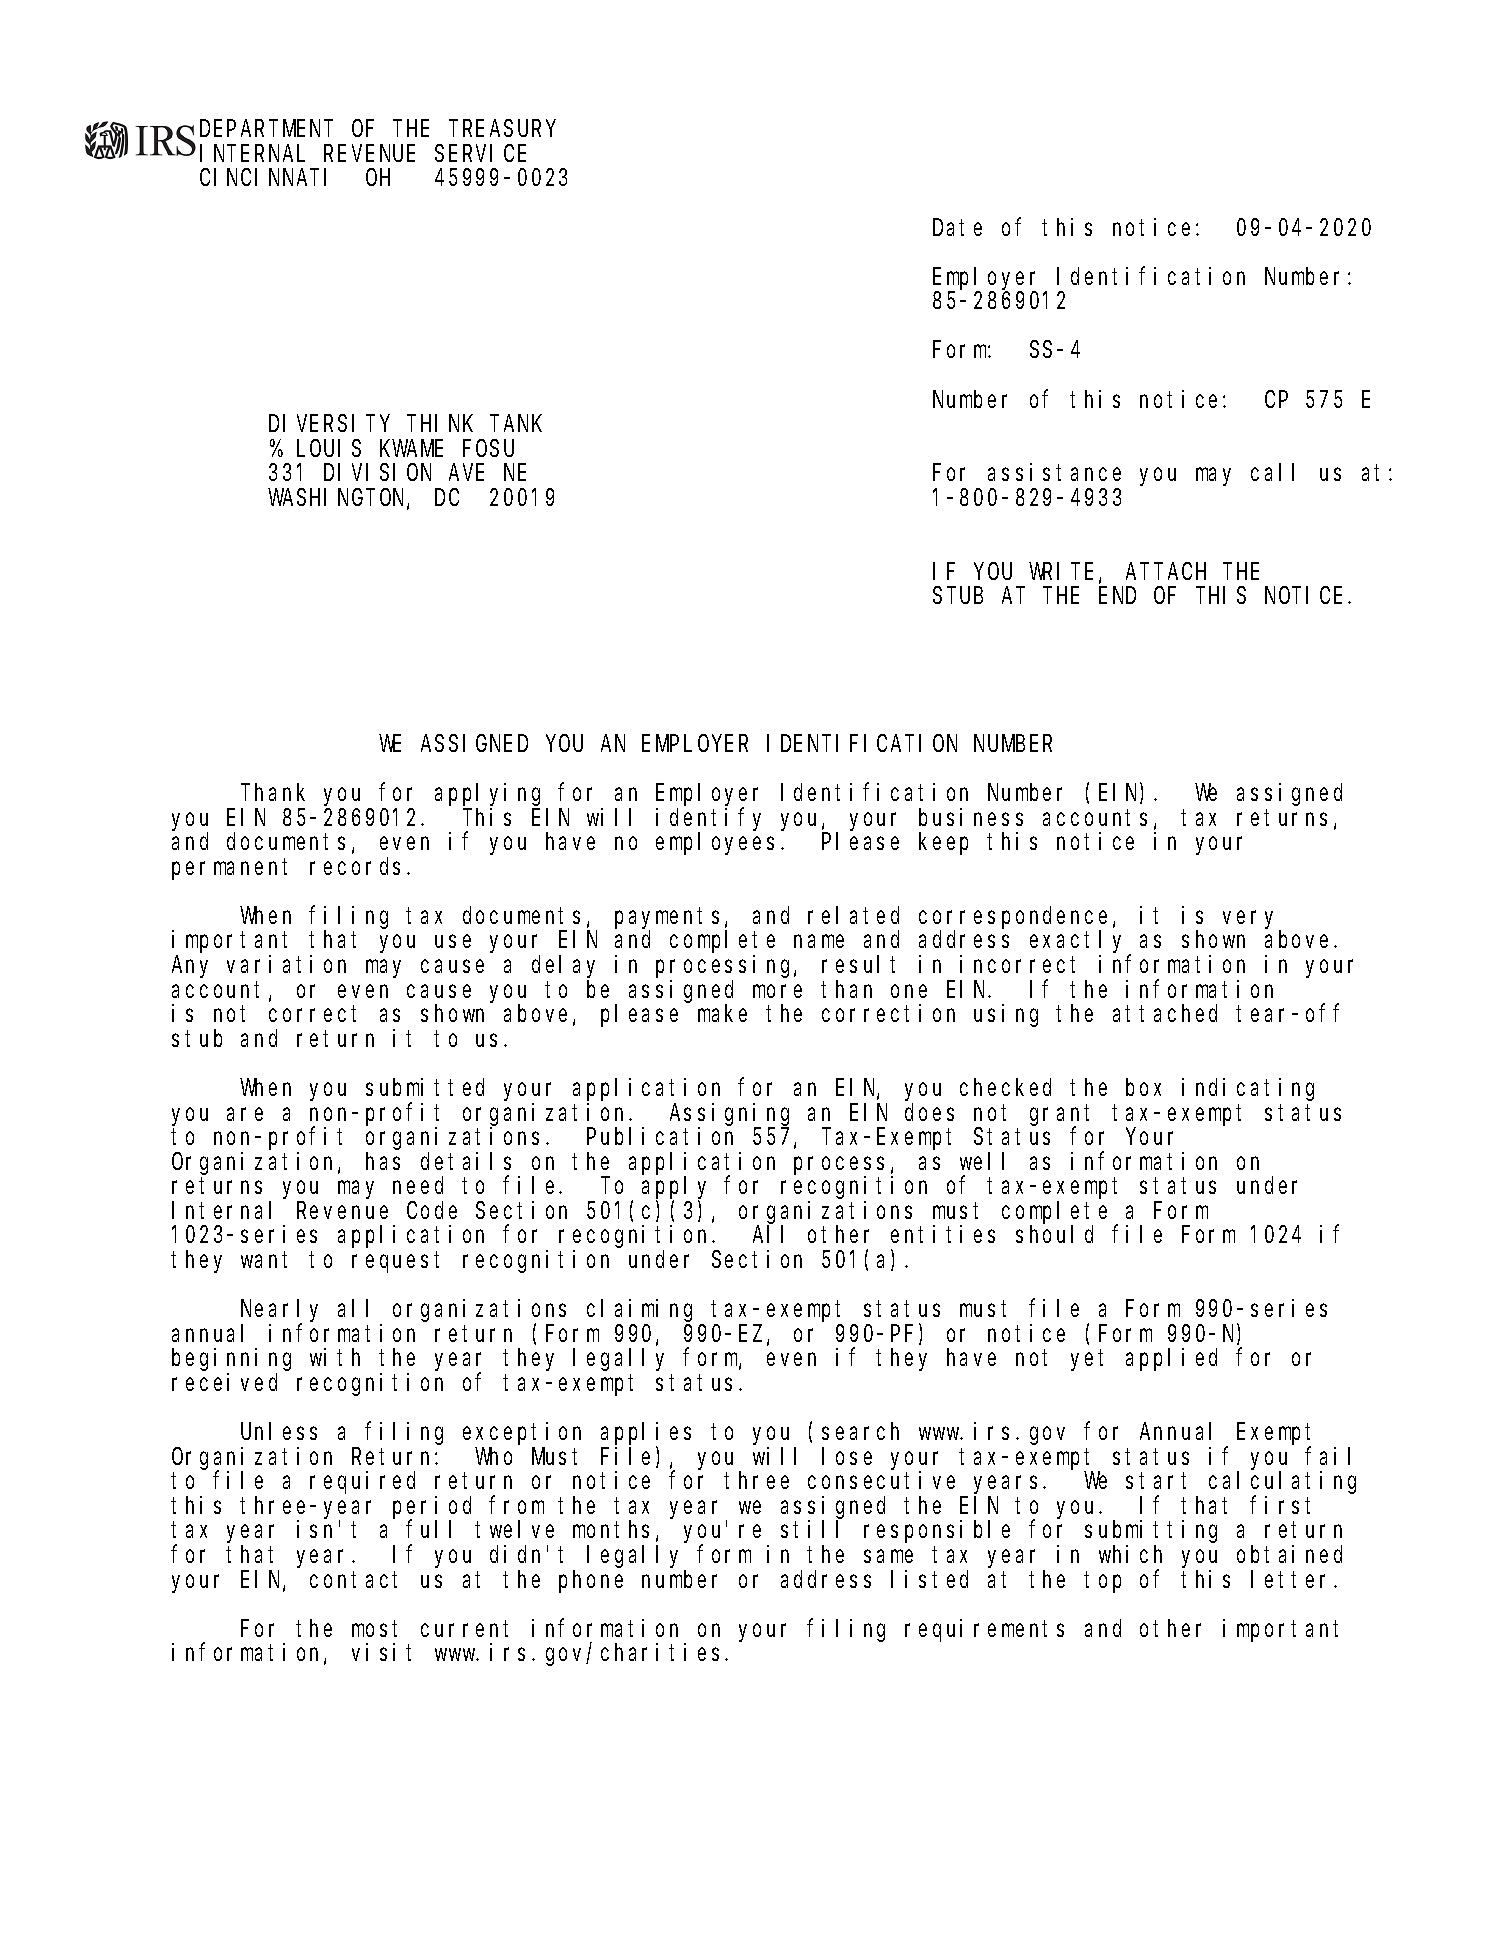 The height and width of the image is (1947, 1505). Describe the element at coordinates (359, 866) in the image. I see `records` at that location.
